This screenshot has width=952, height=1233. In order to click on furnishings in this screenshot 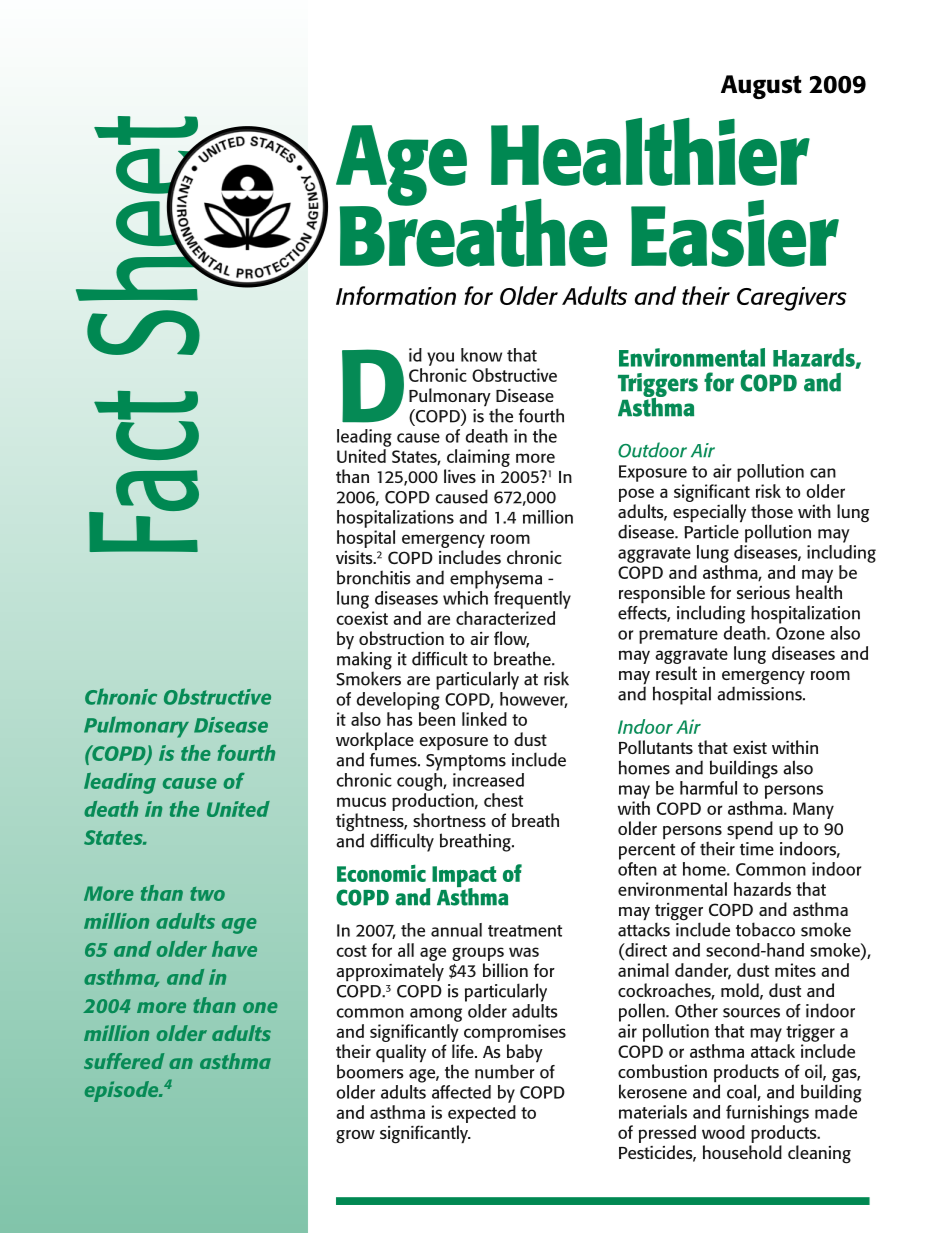, I will do `click(767, 1114)`.
